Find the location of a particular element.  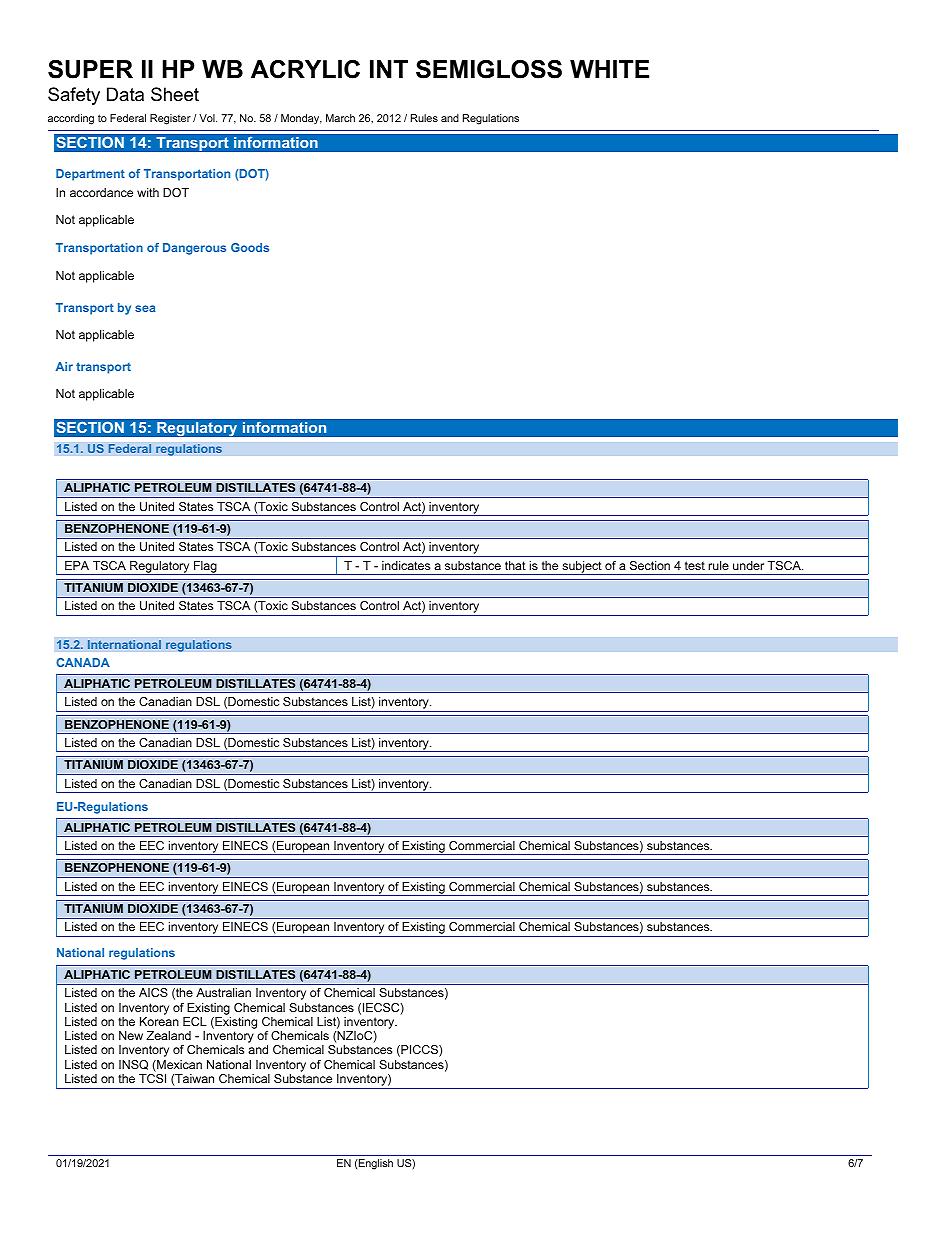

indicates is located at coordinates (406, 565).
